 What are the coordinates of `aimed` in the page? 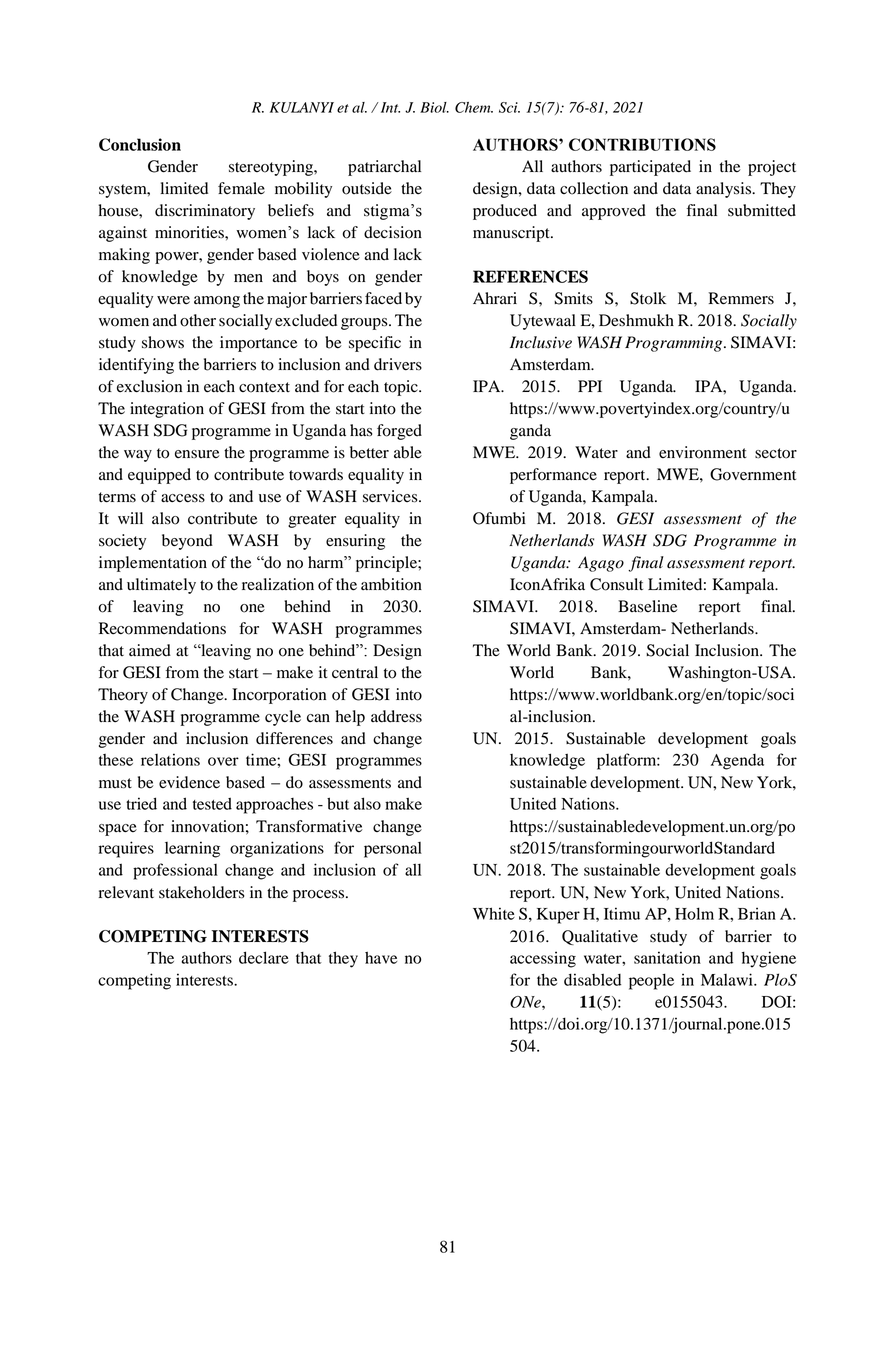 It's located at (150, 650).
